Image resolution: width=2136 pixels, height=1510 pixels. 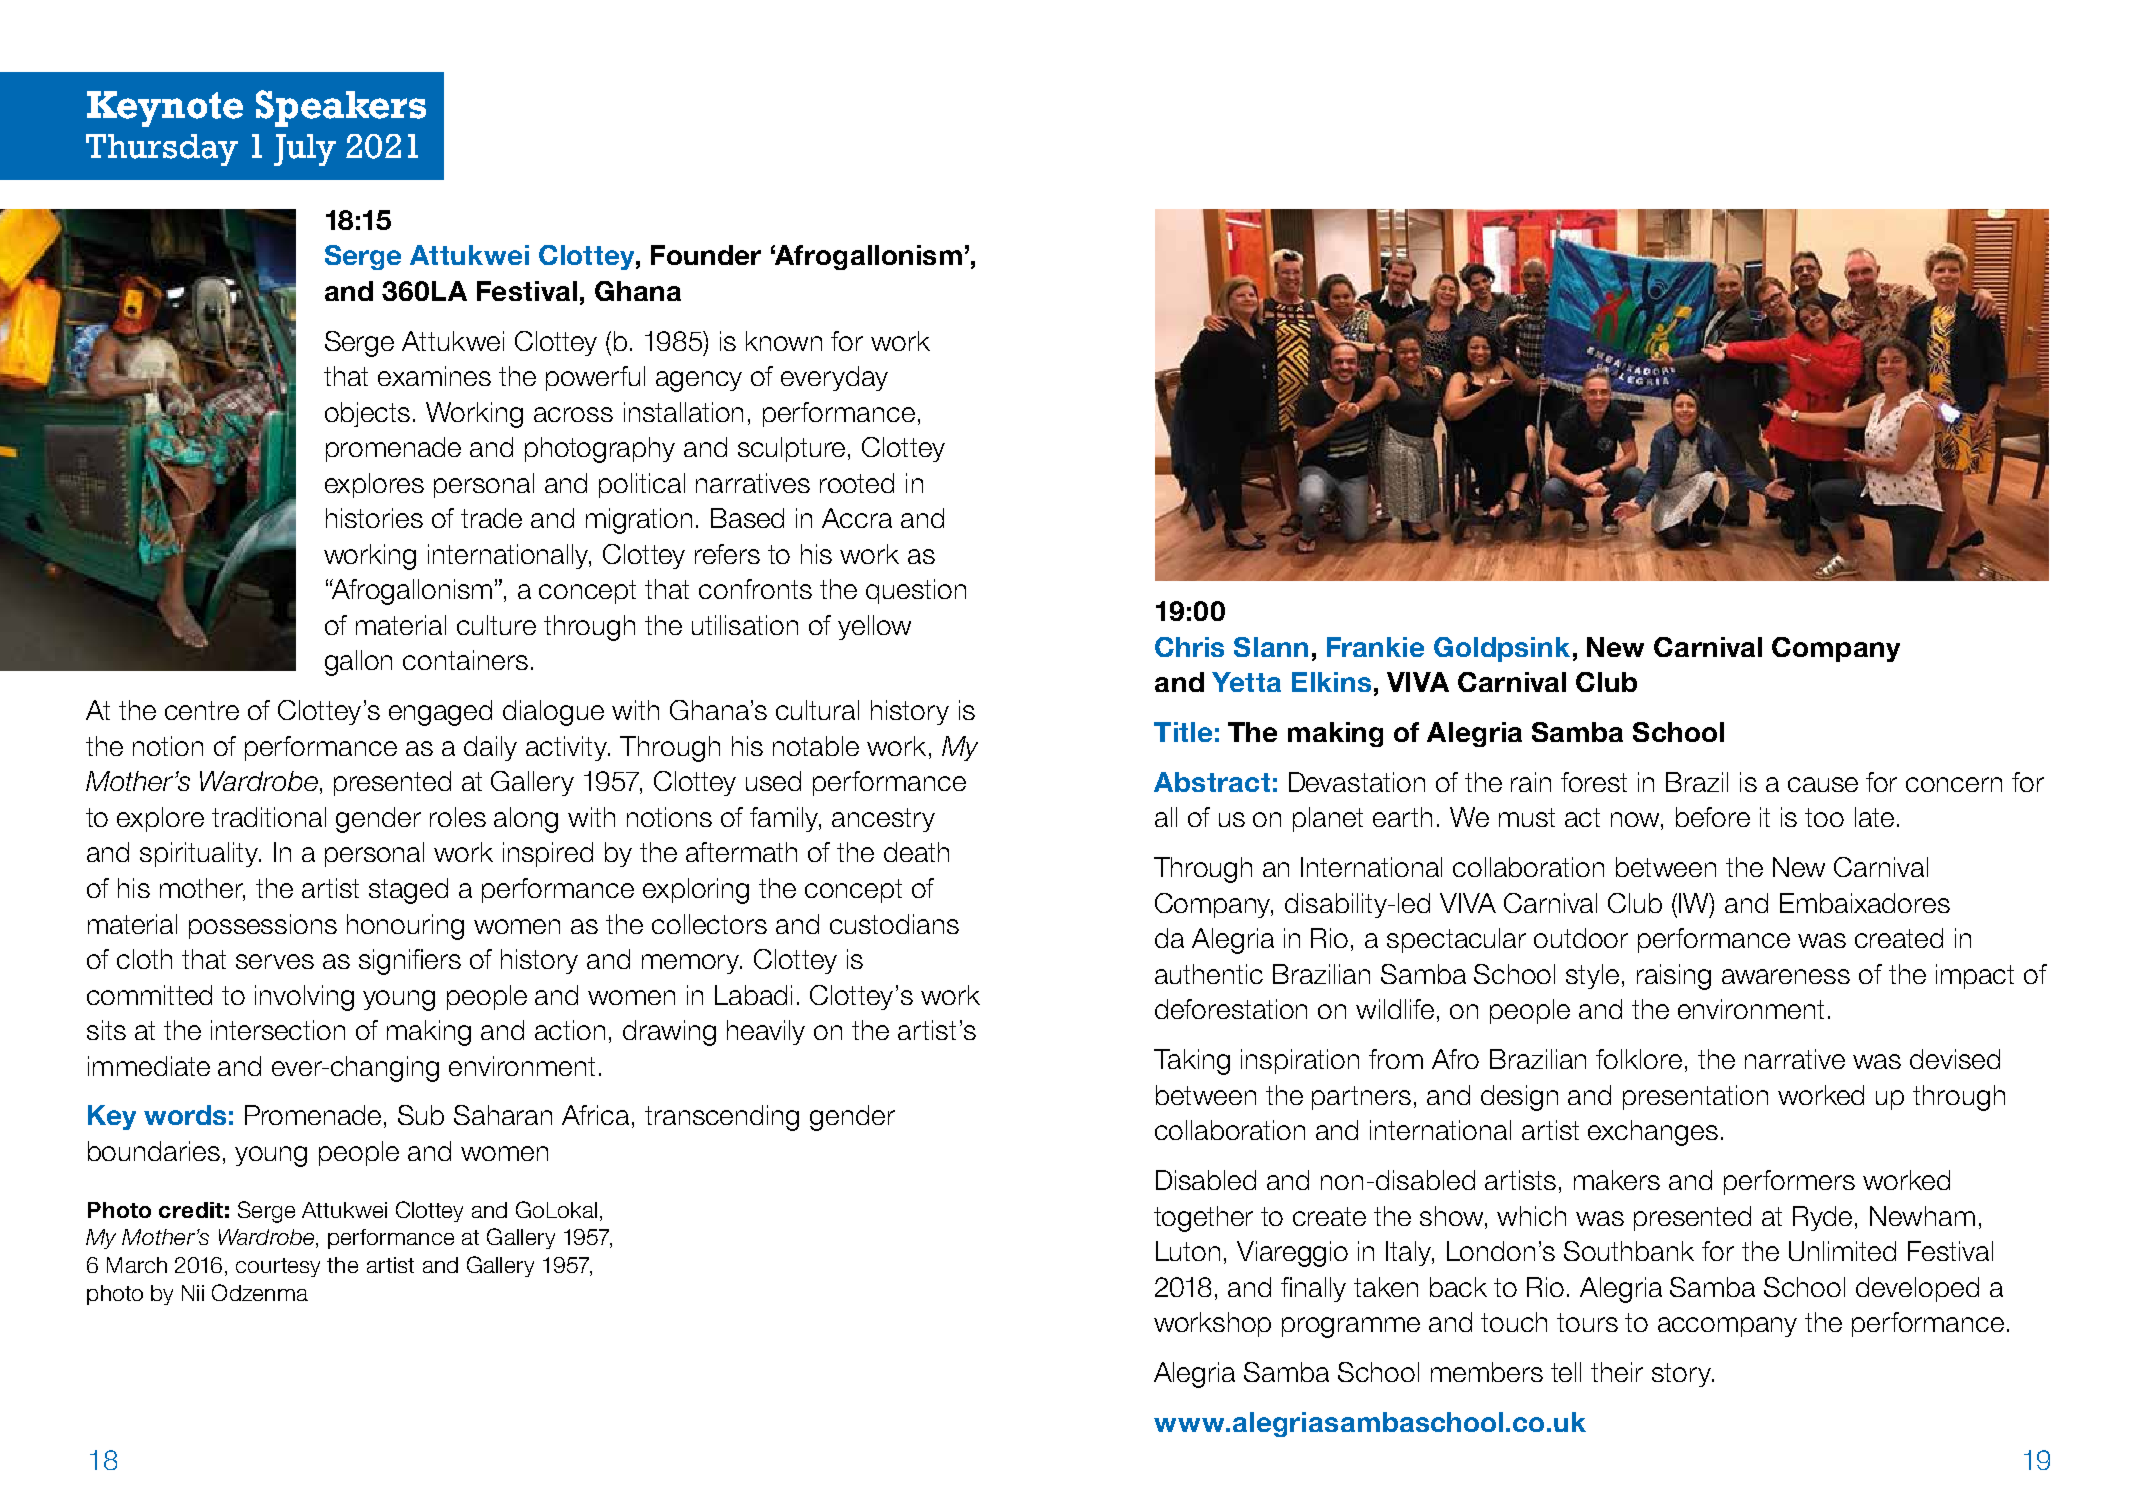 What do you see at coordinates (894, 924) in the image?
I see `custodians` at bounding box center [894, 924].
